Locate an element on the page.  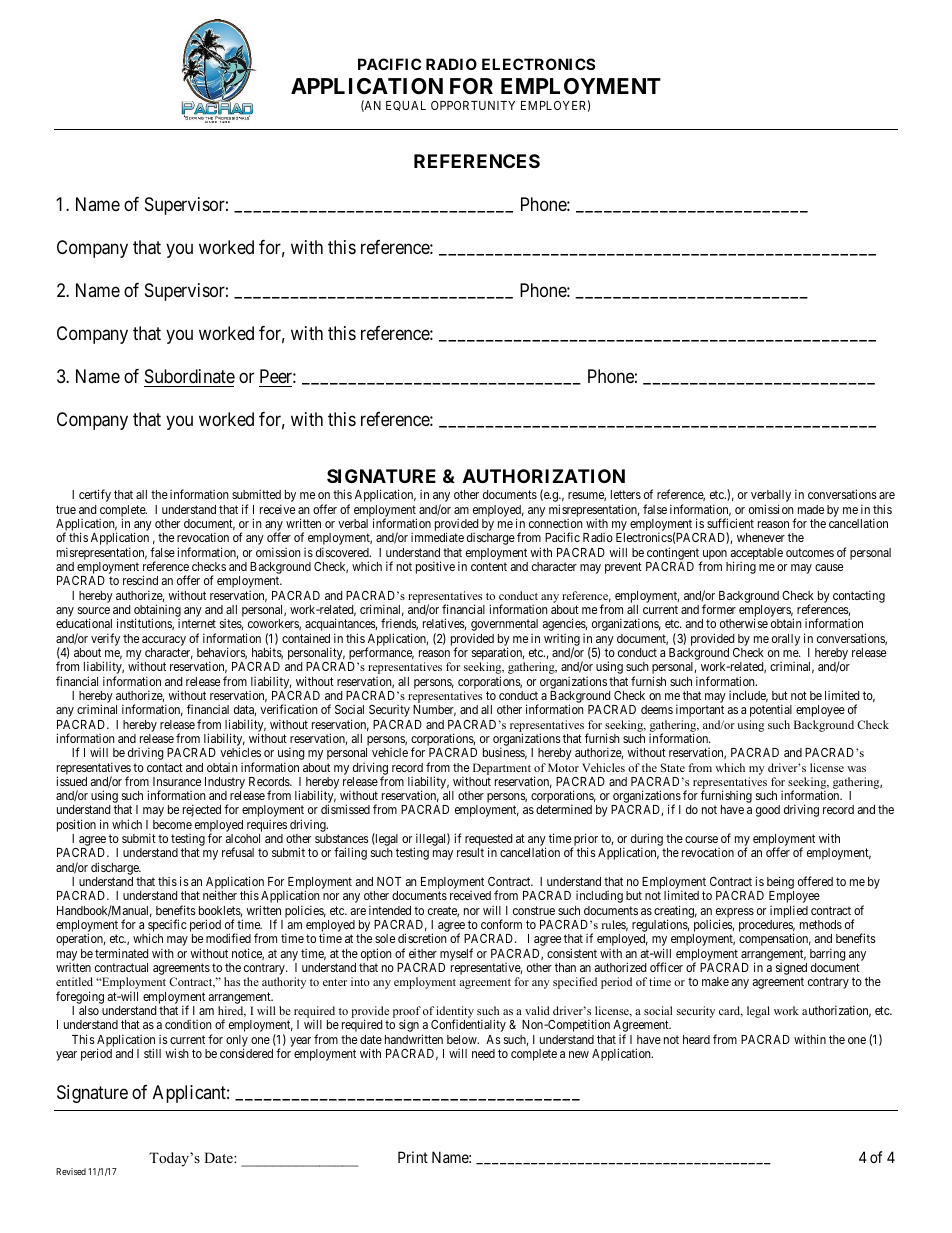
Print is located at coordinates (413, 1157).
